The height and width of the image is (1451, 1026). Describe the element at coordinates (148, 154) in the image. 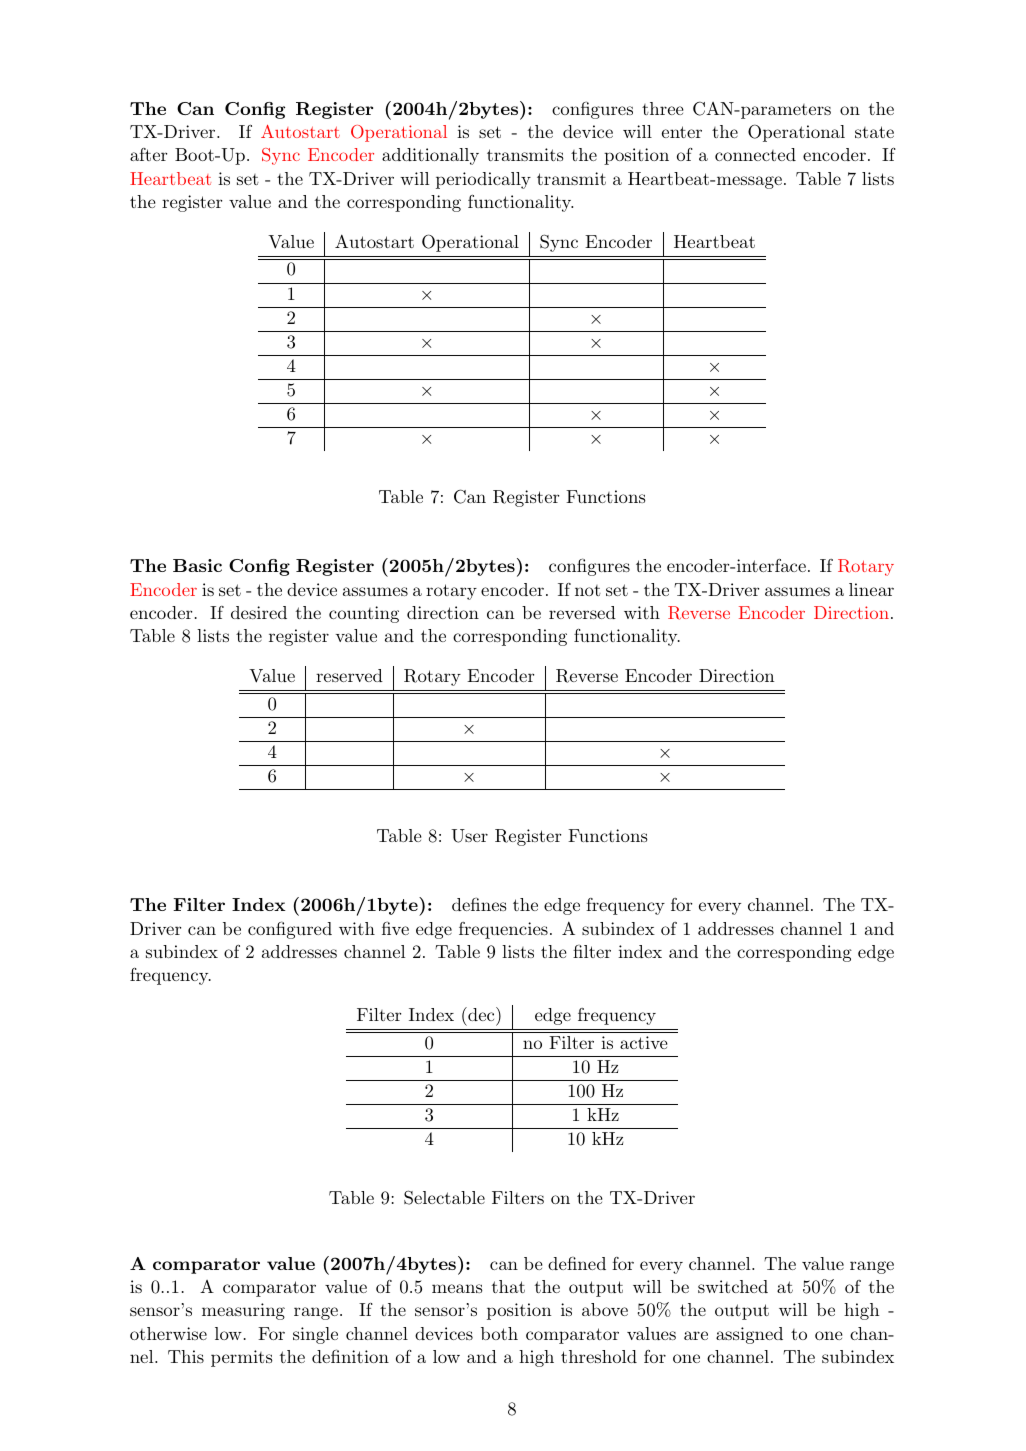

I see `after` at that location.
